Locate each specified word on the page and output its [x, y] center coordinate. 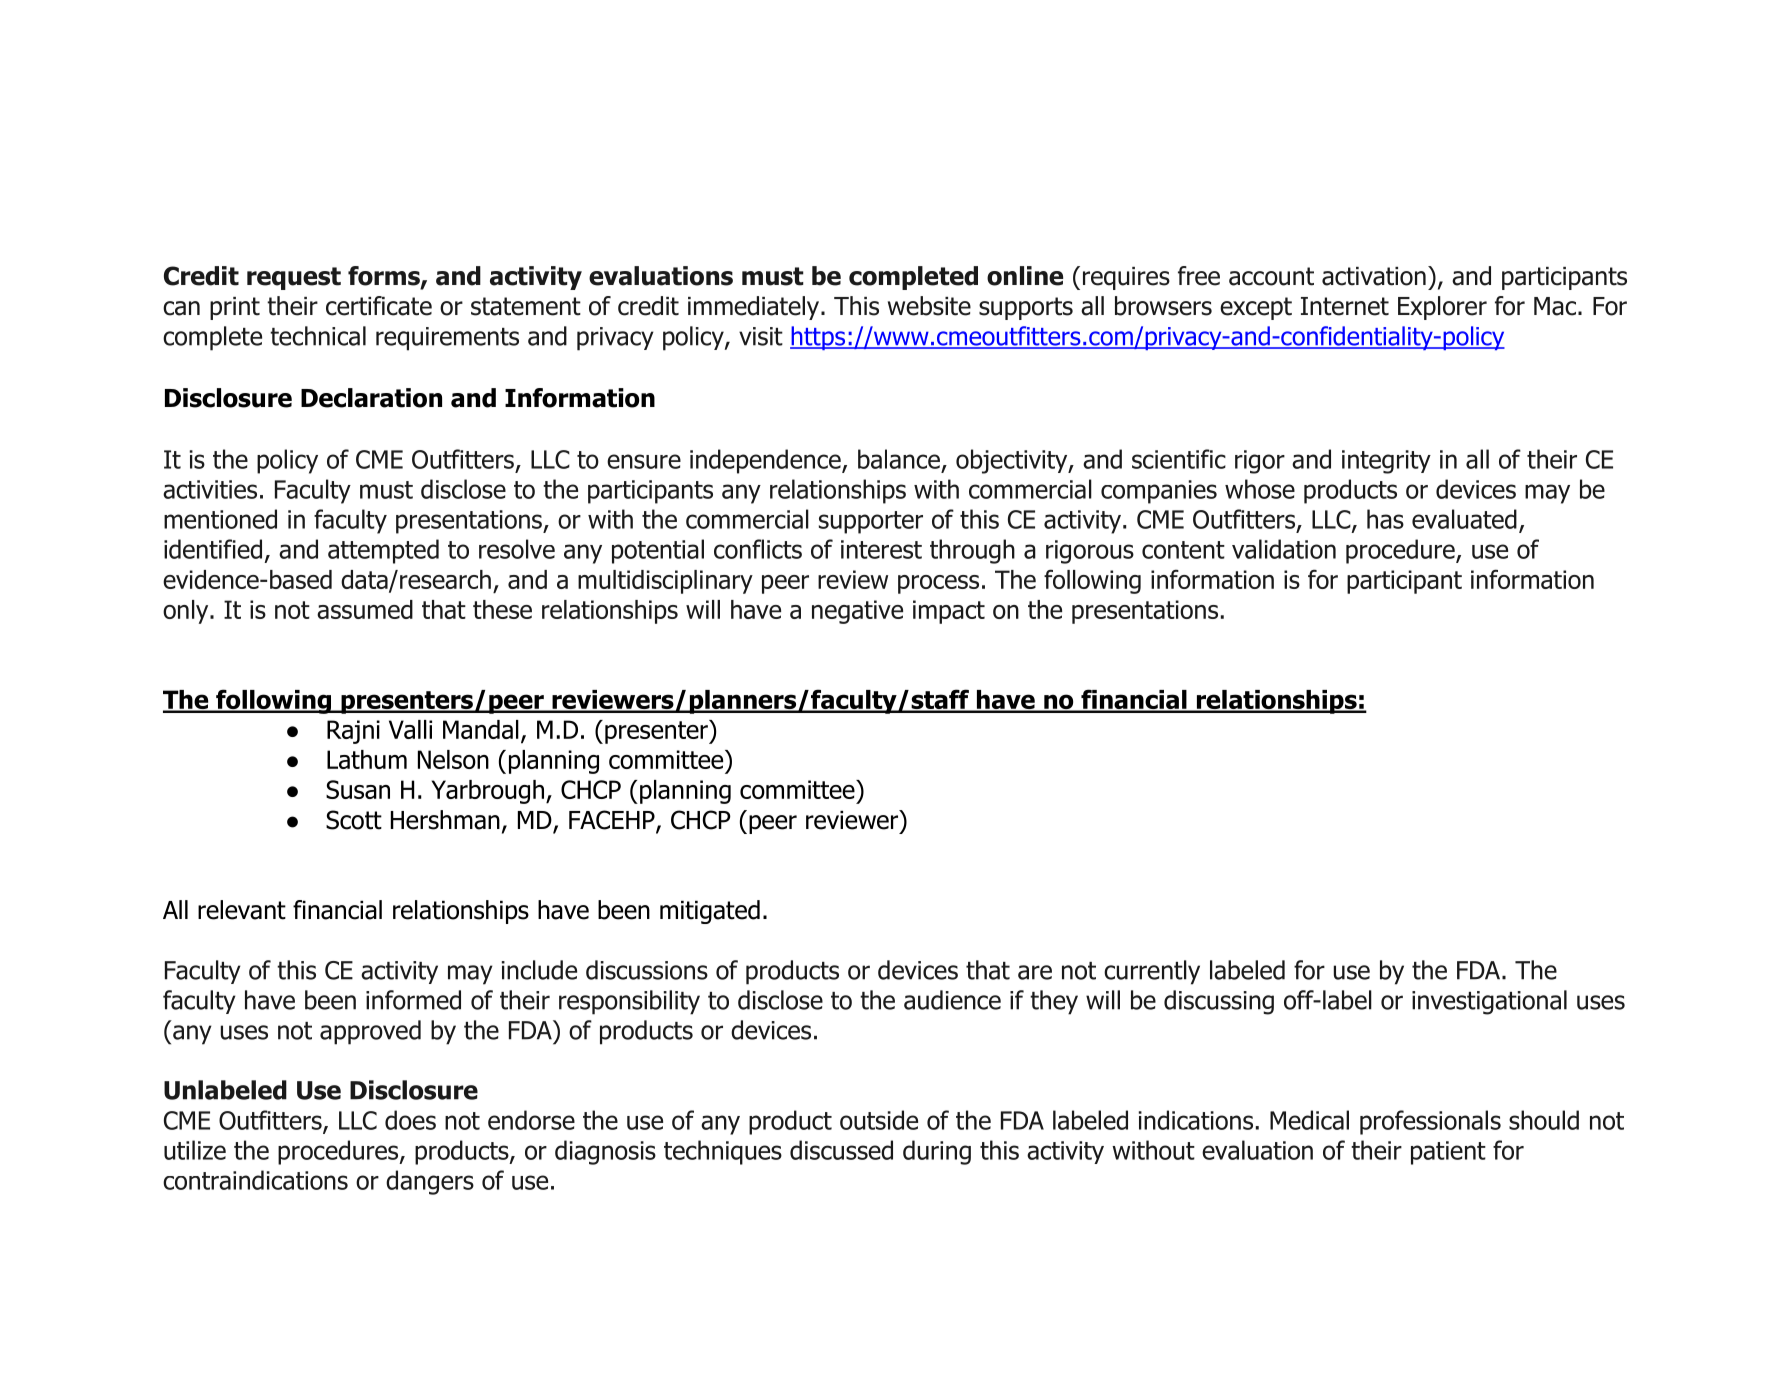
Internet [1345, 306]
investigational [1489, 1002]
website [929, 306]
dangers [430, 1182]
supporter [871, 522]
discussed [841, 1150]
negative [857, 612]
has [1385, 519]
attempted [383, 551]
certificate [379, 306]
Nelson [453, 759]
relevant [242, 910]
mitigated [710, 912]
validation [1284, 549]
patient [1448, 1153]
